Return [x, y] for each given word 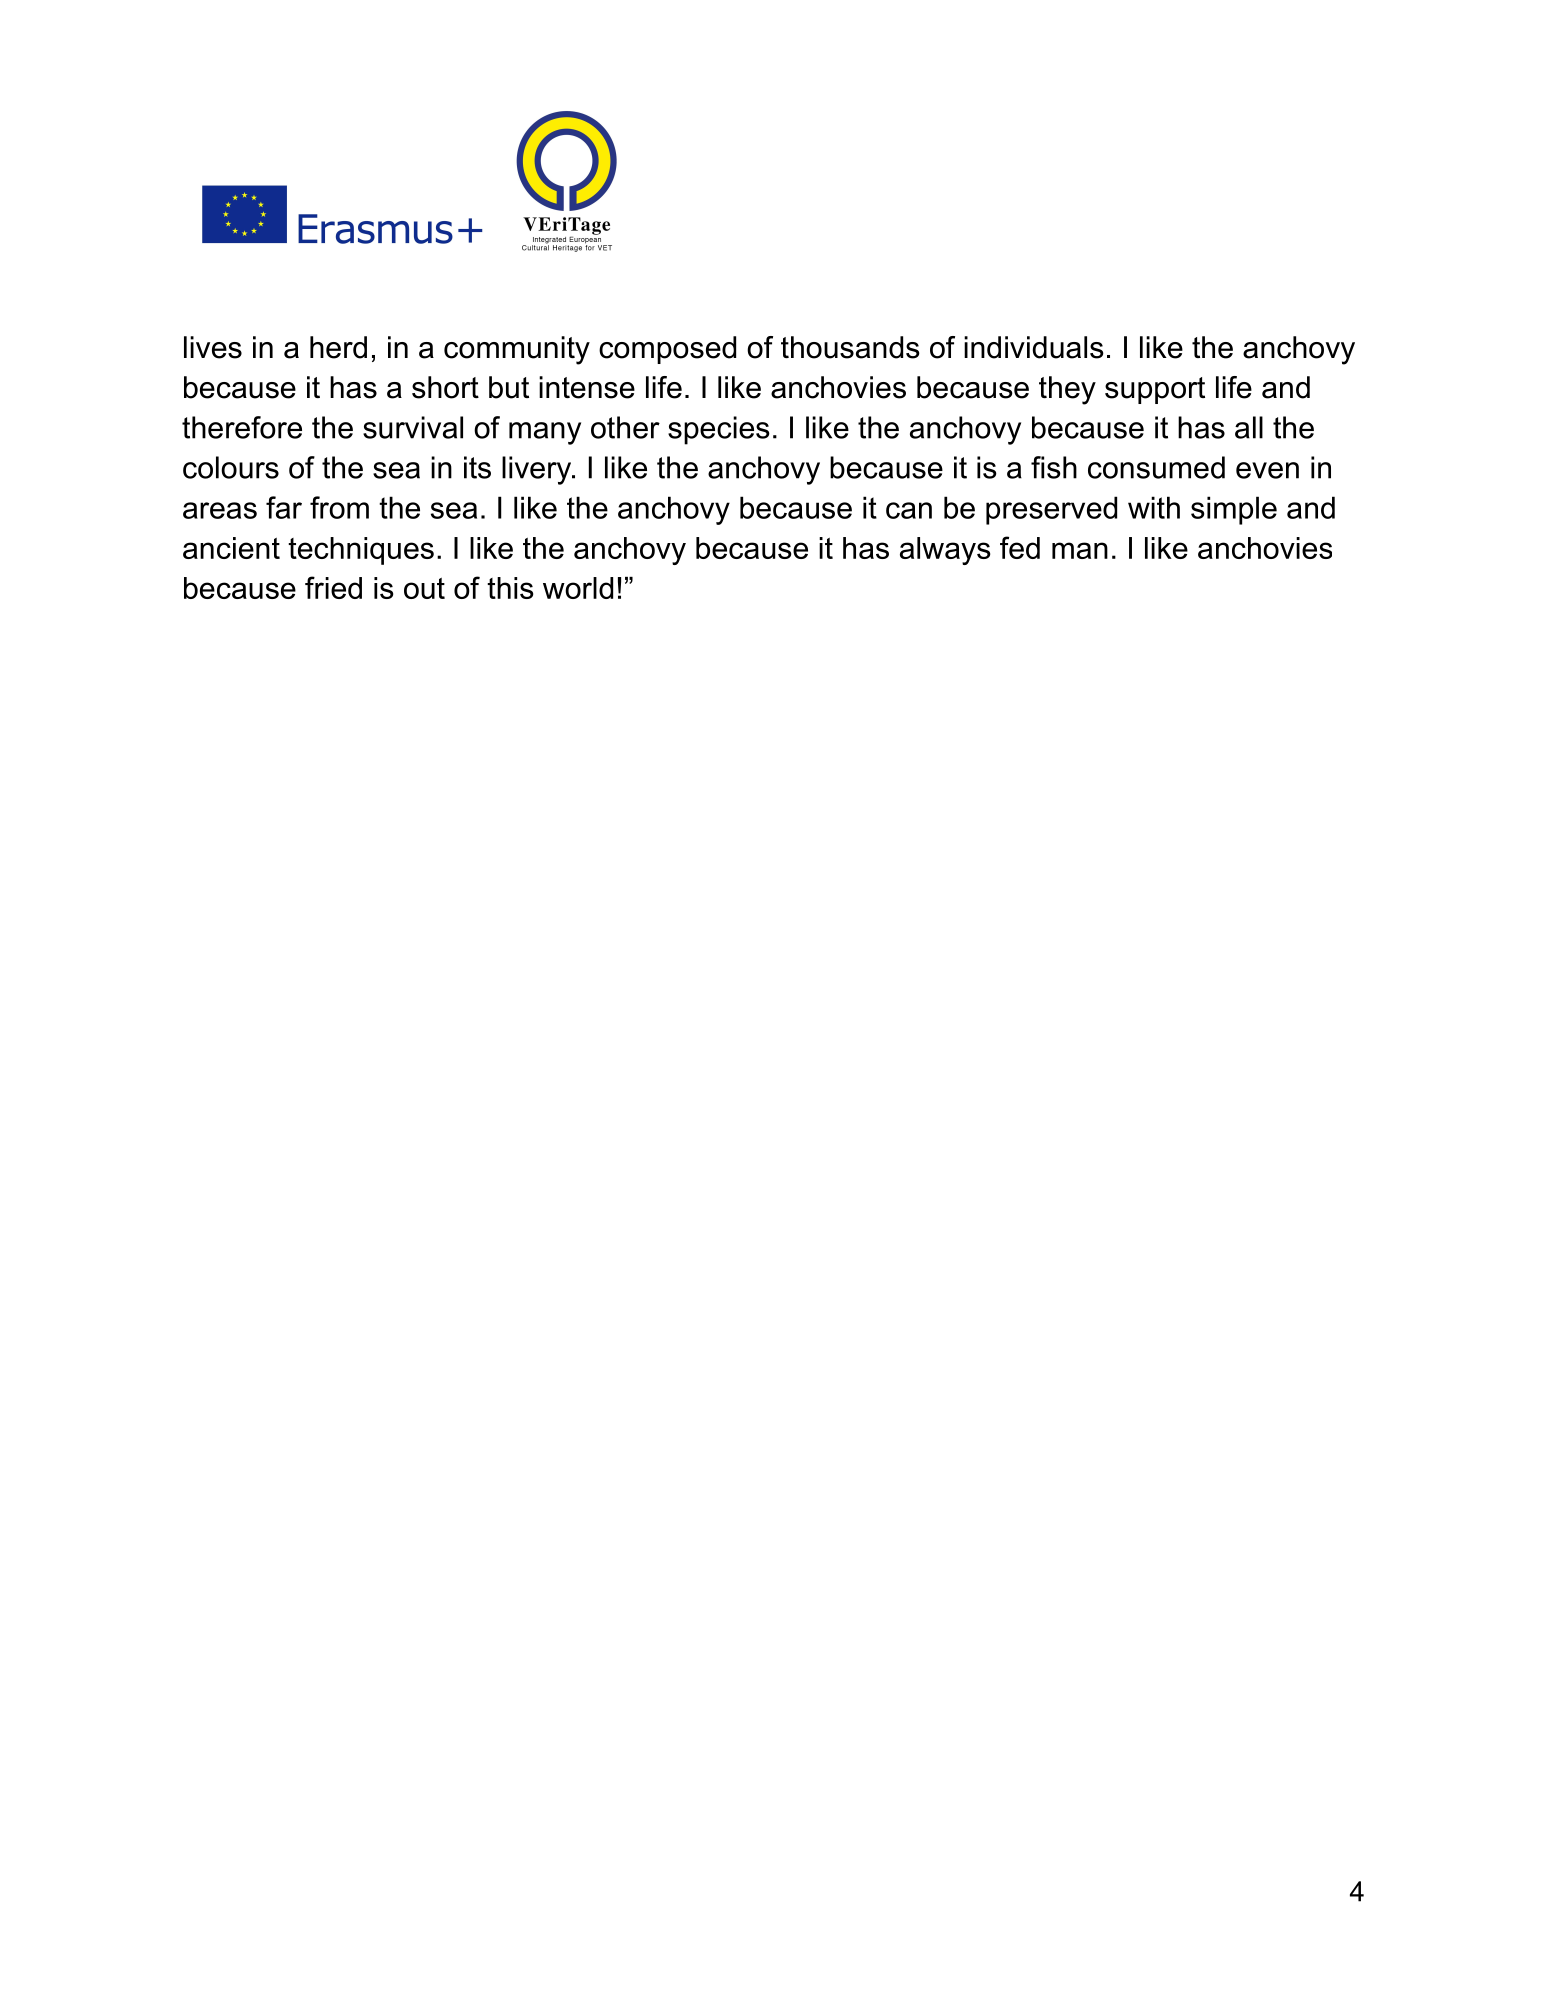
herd [338, 347]
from [339, 507]
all [1249, 427]
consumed [1156, 467]
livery [537, 470]
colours [231, 467]
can [909, 510]
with [1154, 507]
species [719, 430]
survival [413, 427]
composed [667, 350]
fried [333, 587]
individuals [1034, 347]
